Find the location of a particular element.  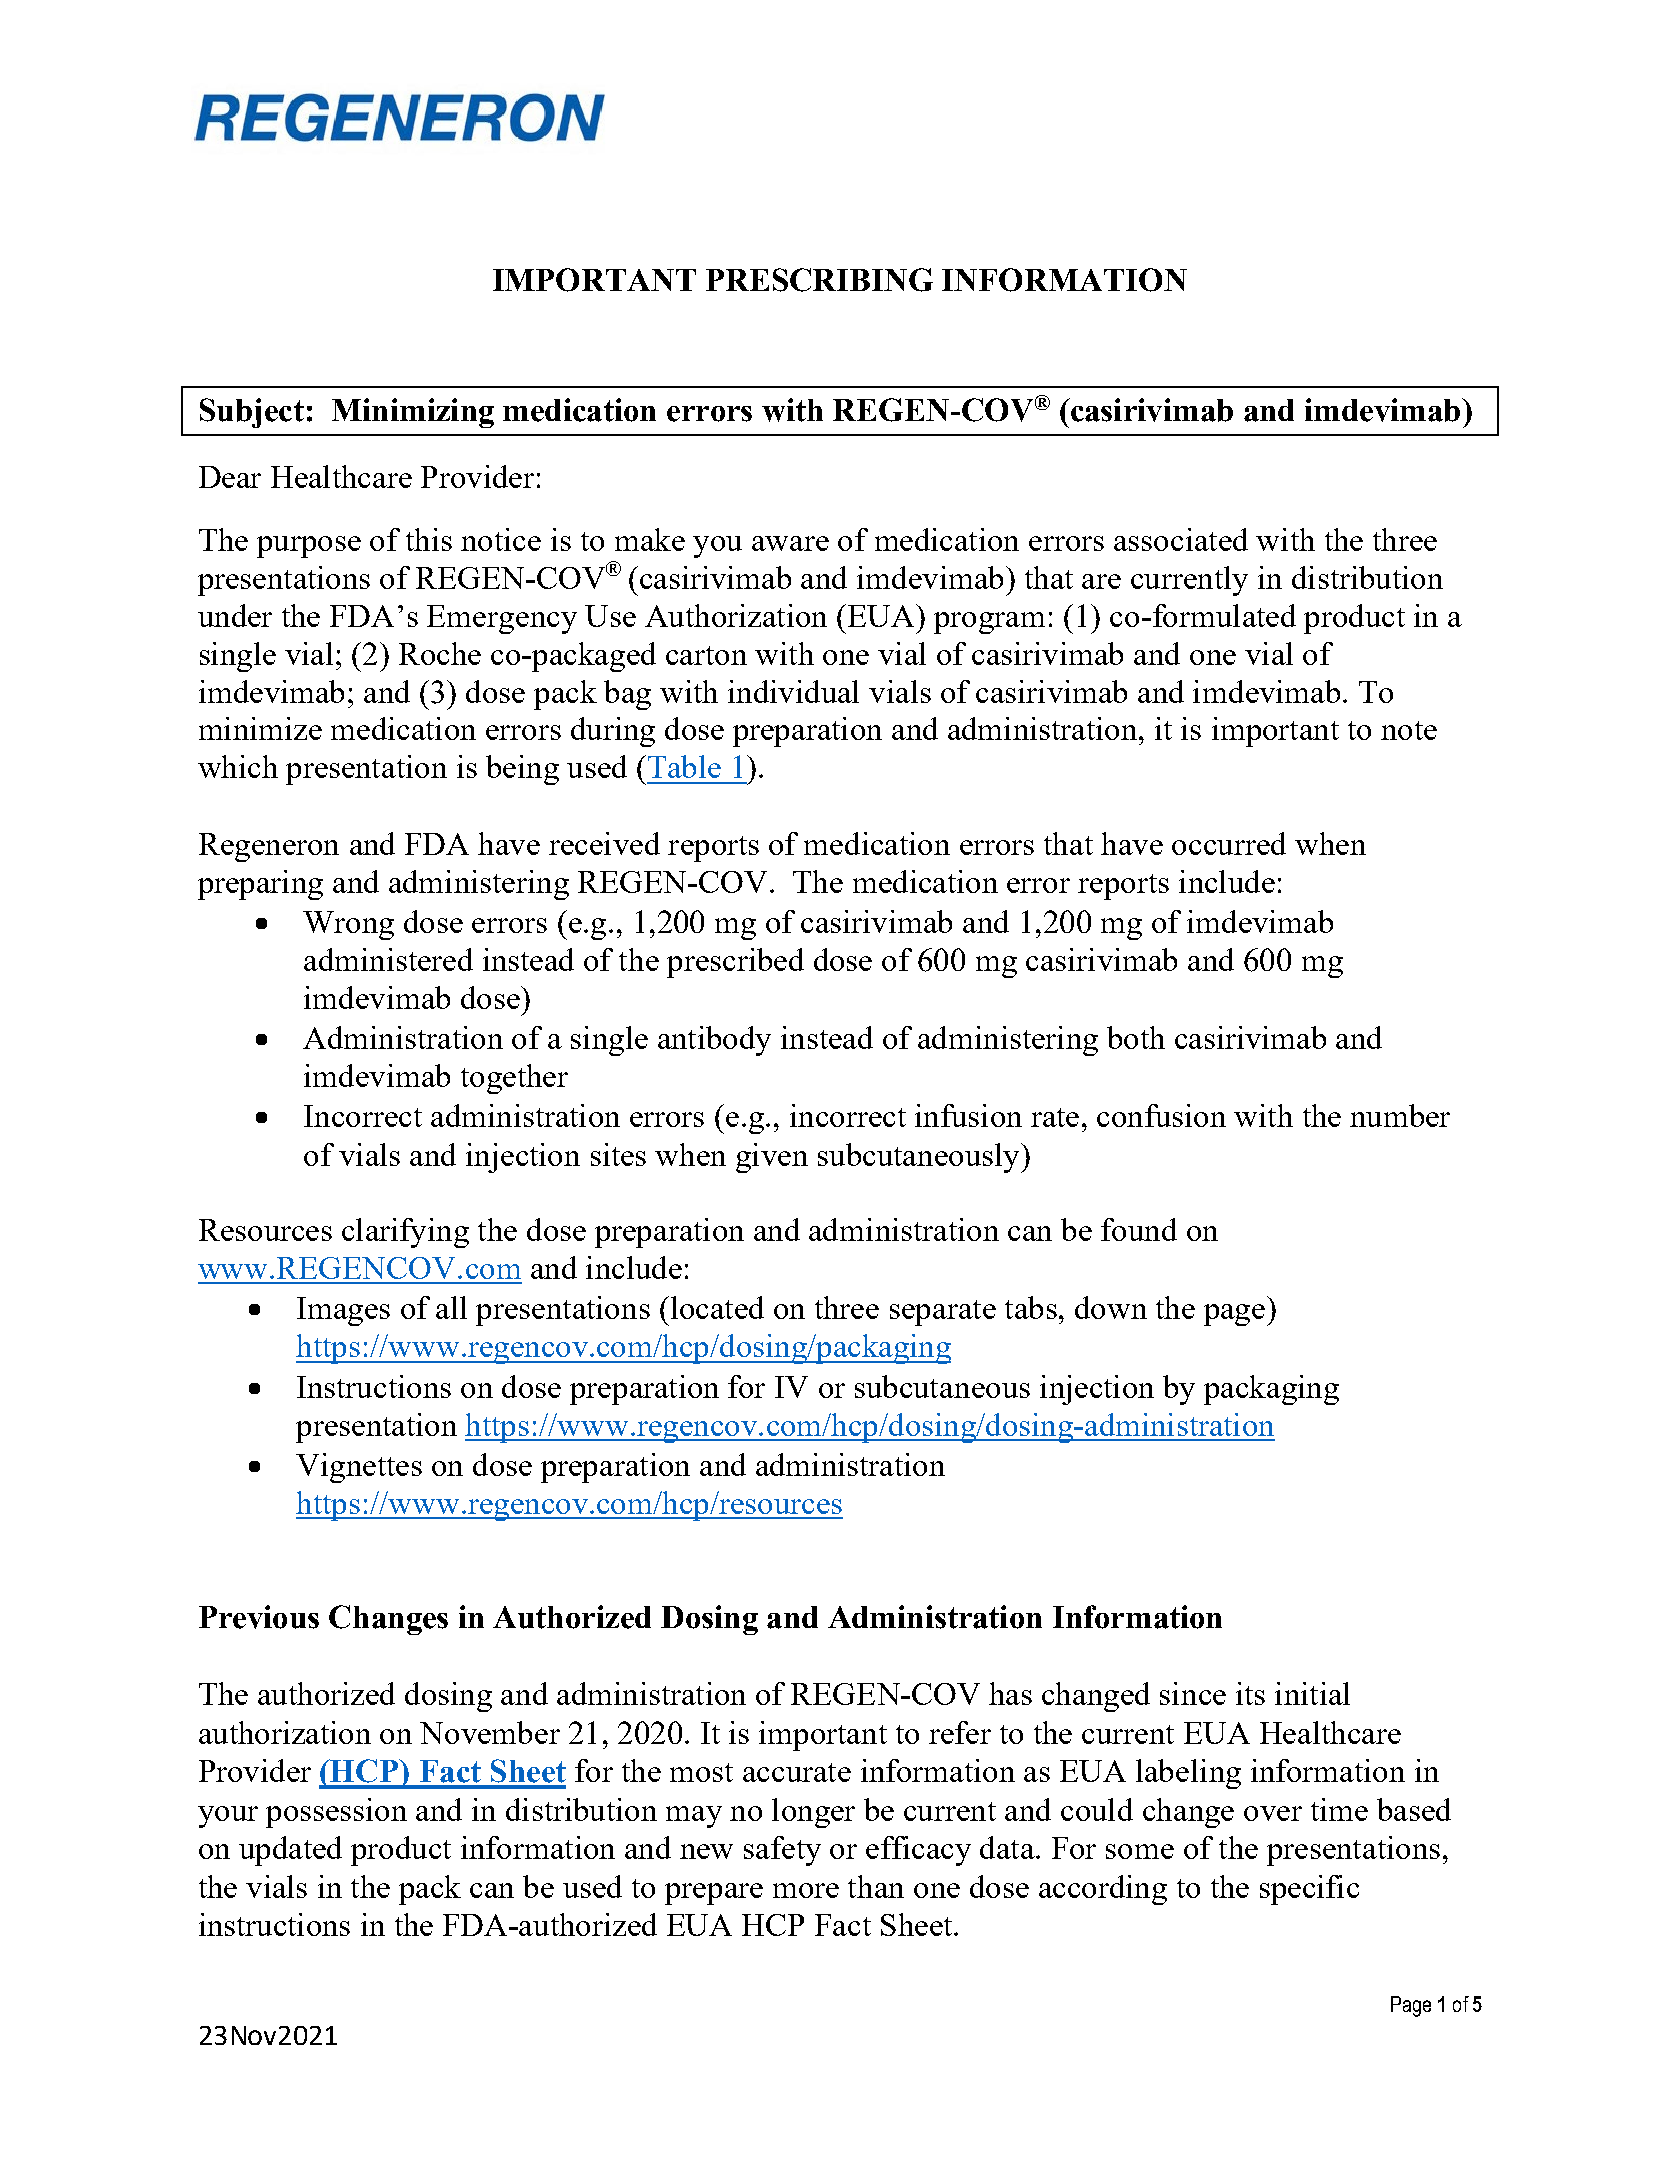

occurred is located at coordinates (1229, 843).
